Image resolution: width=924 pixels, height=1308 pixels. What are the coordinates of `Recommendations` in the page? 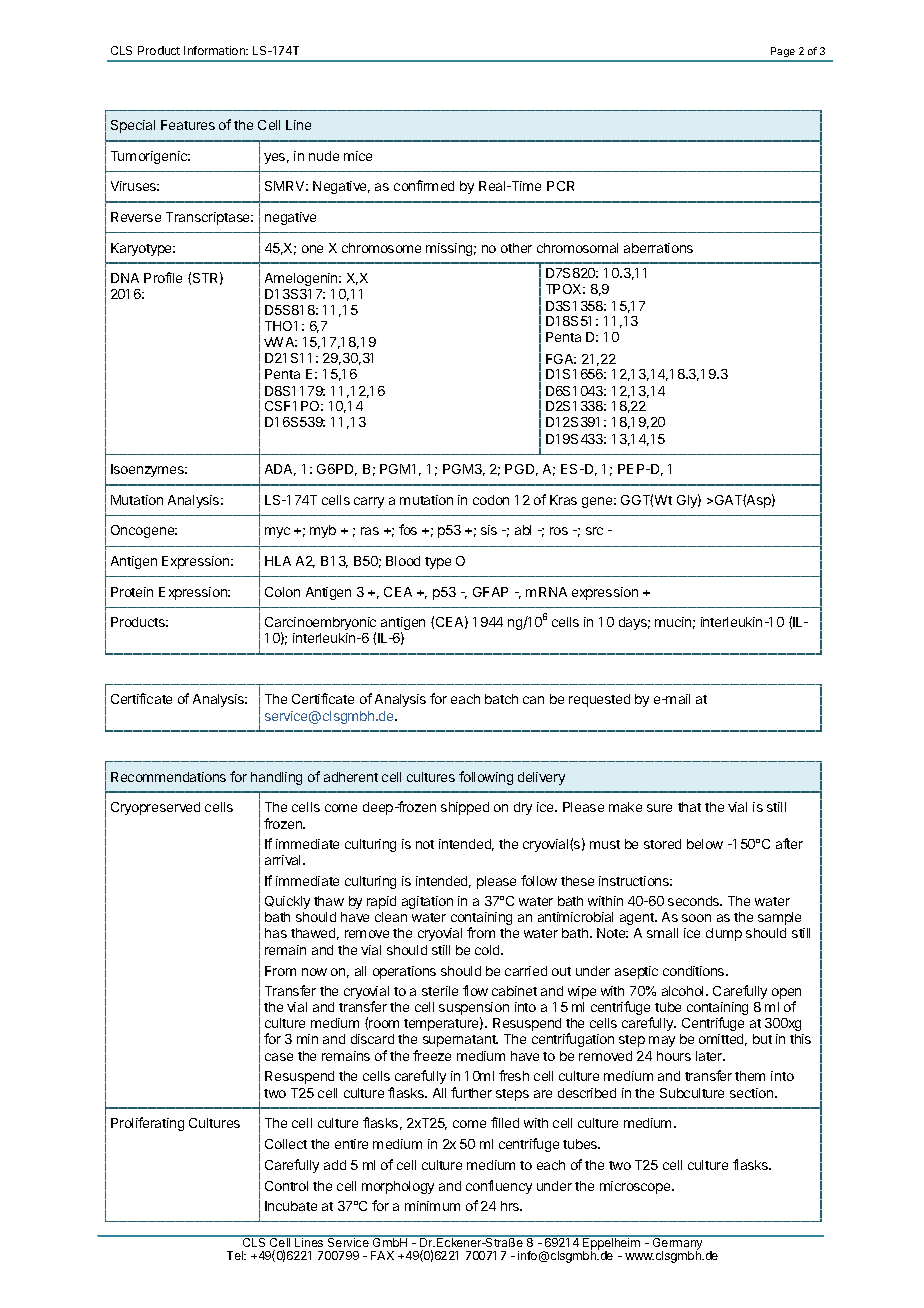 It's located at (168, 777).
